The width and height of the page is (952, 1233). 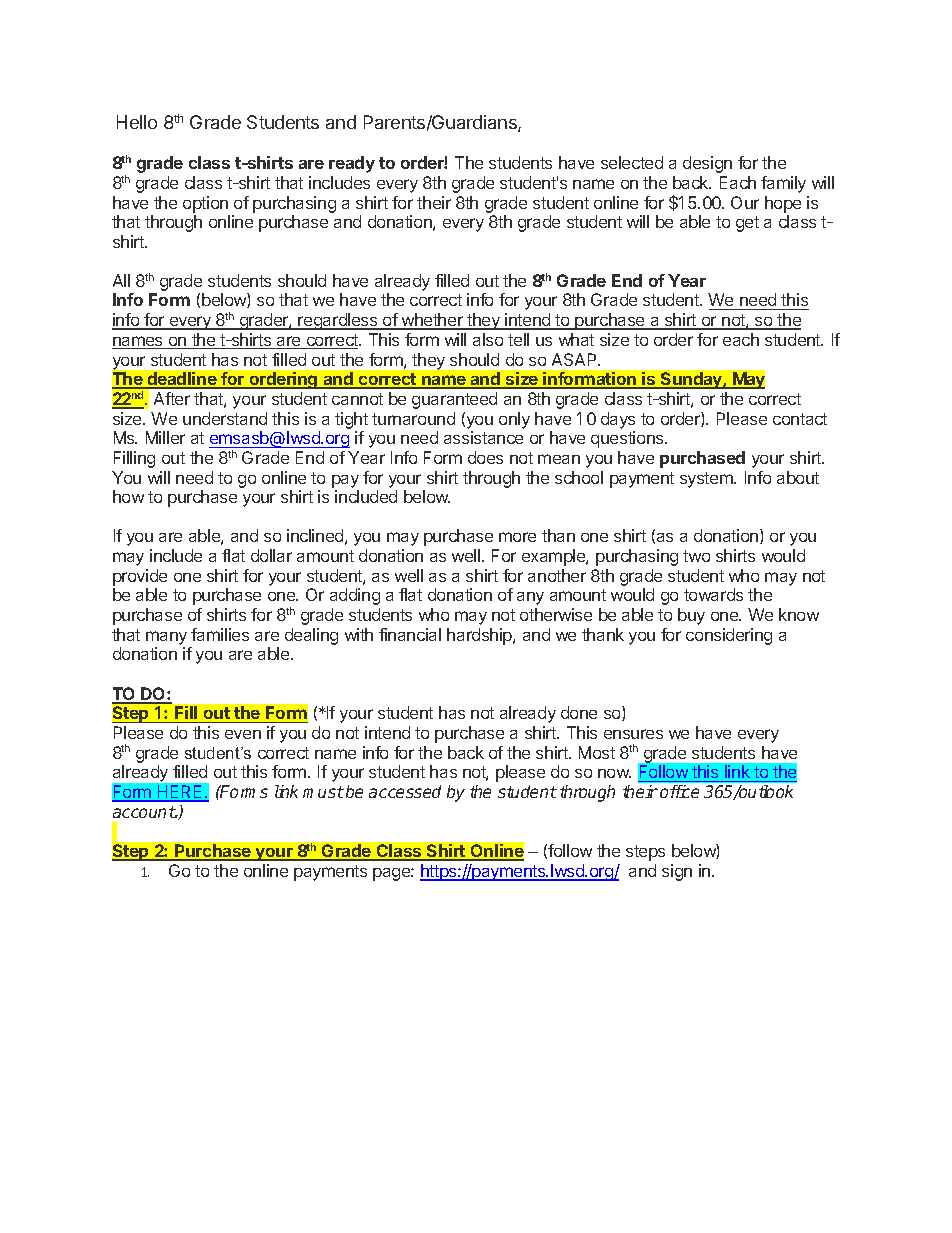 What do you see at coordinates (707, 480) in the page?
I see `system` at bounding box center [707, 480].
